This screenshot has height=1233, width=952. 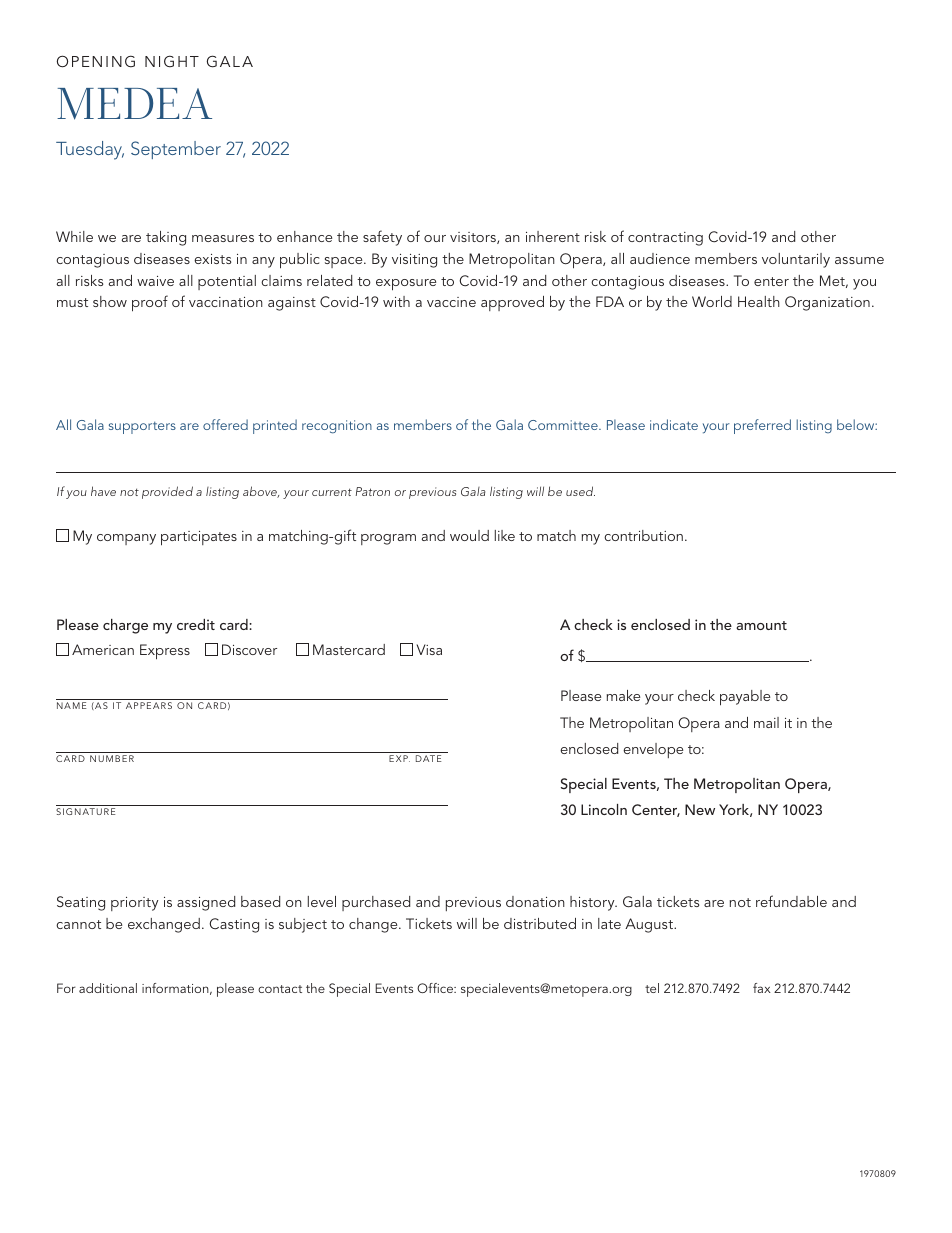 I want to click on mail, so click(x=766, y=722).
